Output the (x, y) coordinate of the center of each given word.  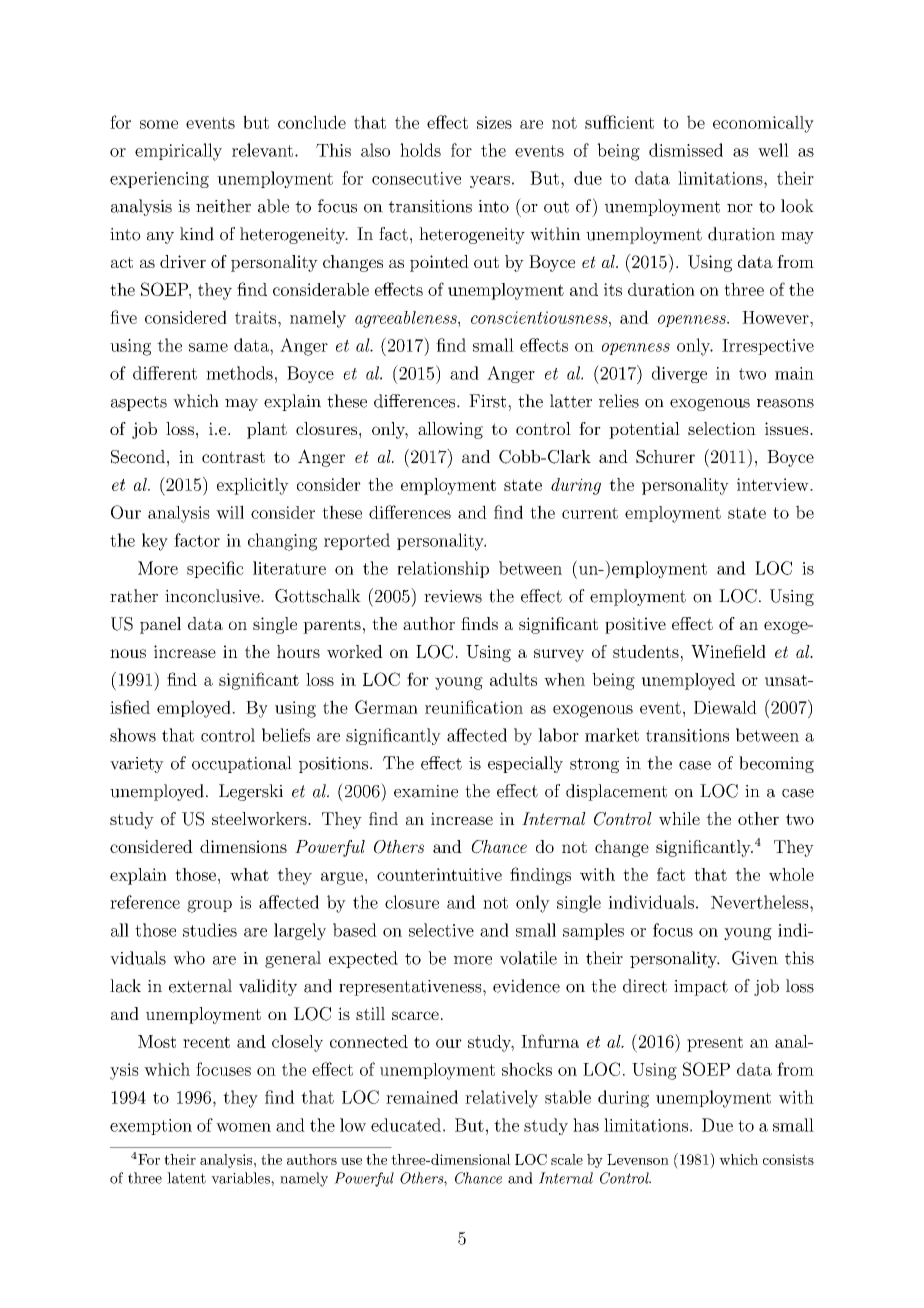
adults (513, 679)
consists (788, 1159)
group (209, 906)
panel (160, 625)
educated (406, 1125)
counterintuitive (439, 874)
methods (239, 373)
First (487, 401)
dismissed (686, 150)
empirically (178, 152)
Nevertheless (760, 902)
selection (722, 428)
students (646, 651)
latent (186, 1178)
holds (420, 150)
